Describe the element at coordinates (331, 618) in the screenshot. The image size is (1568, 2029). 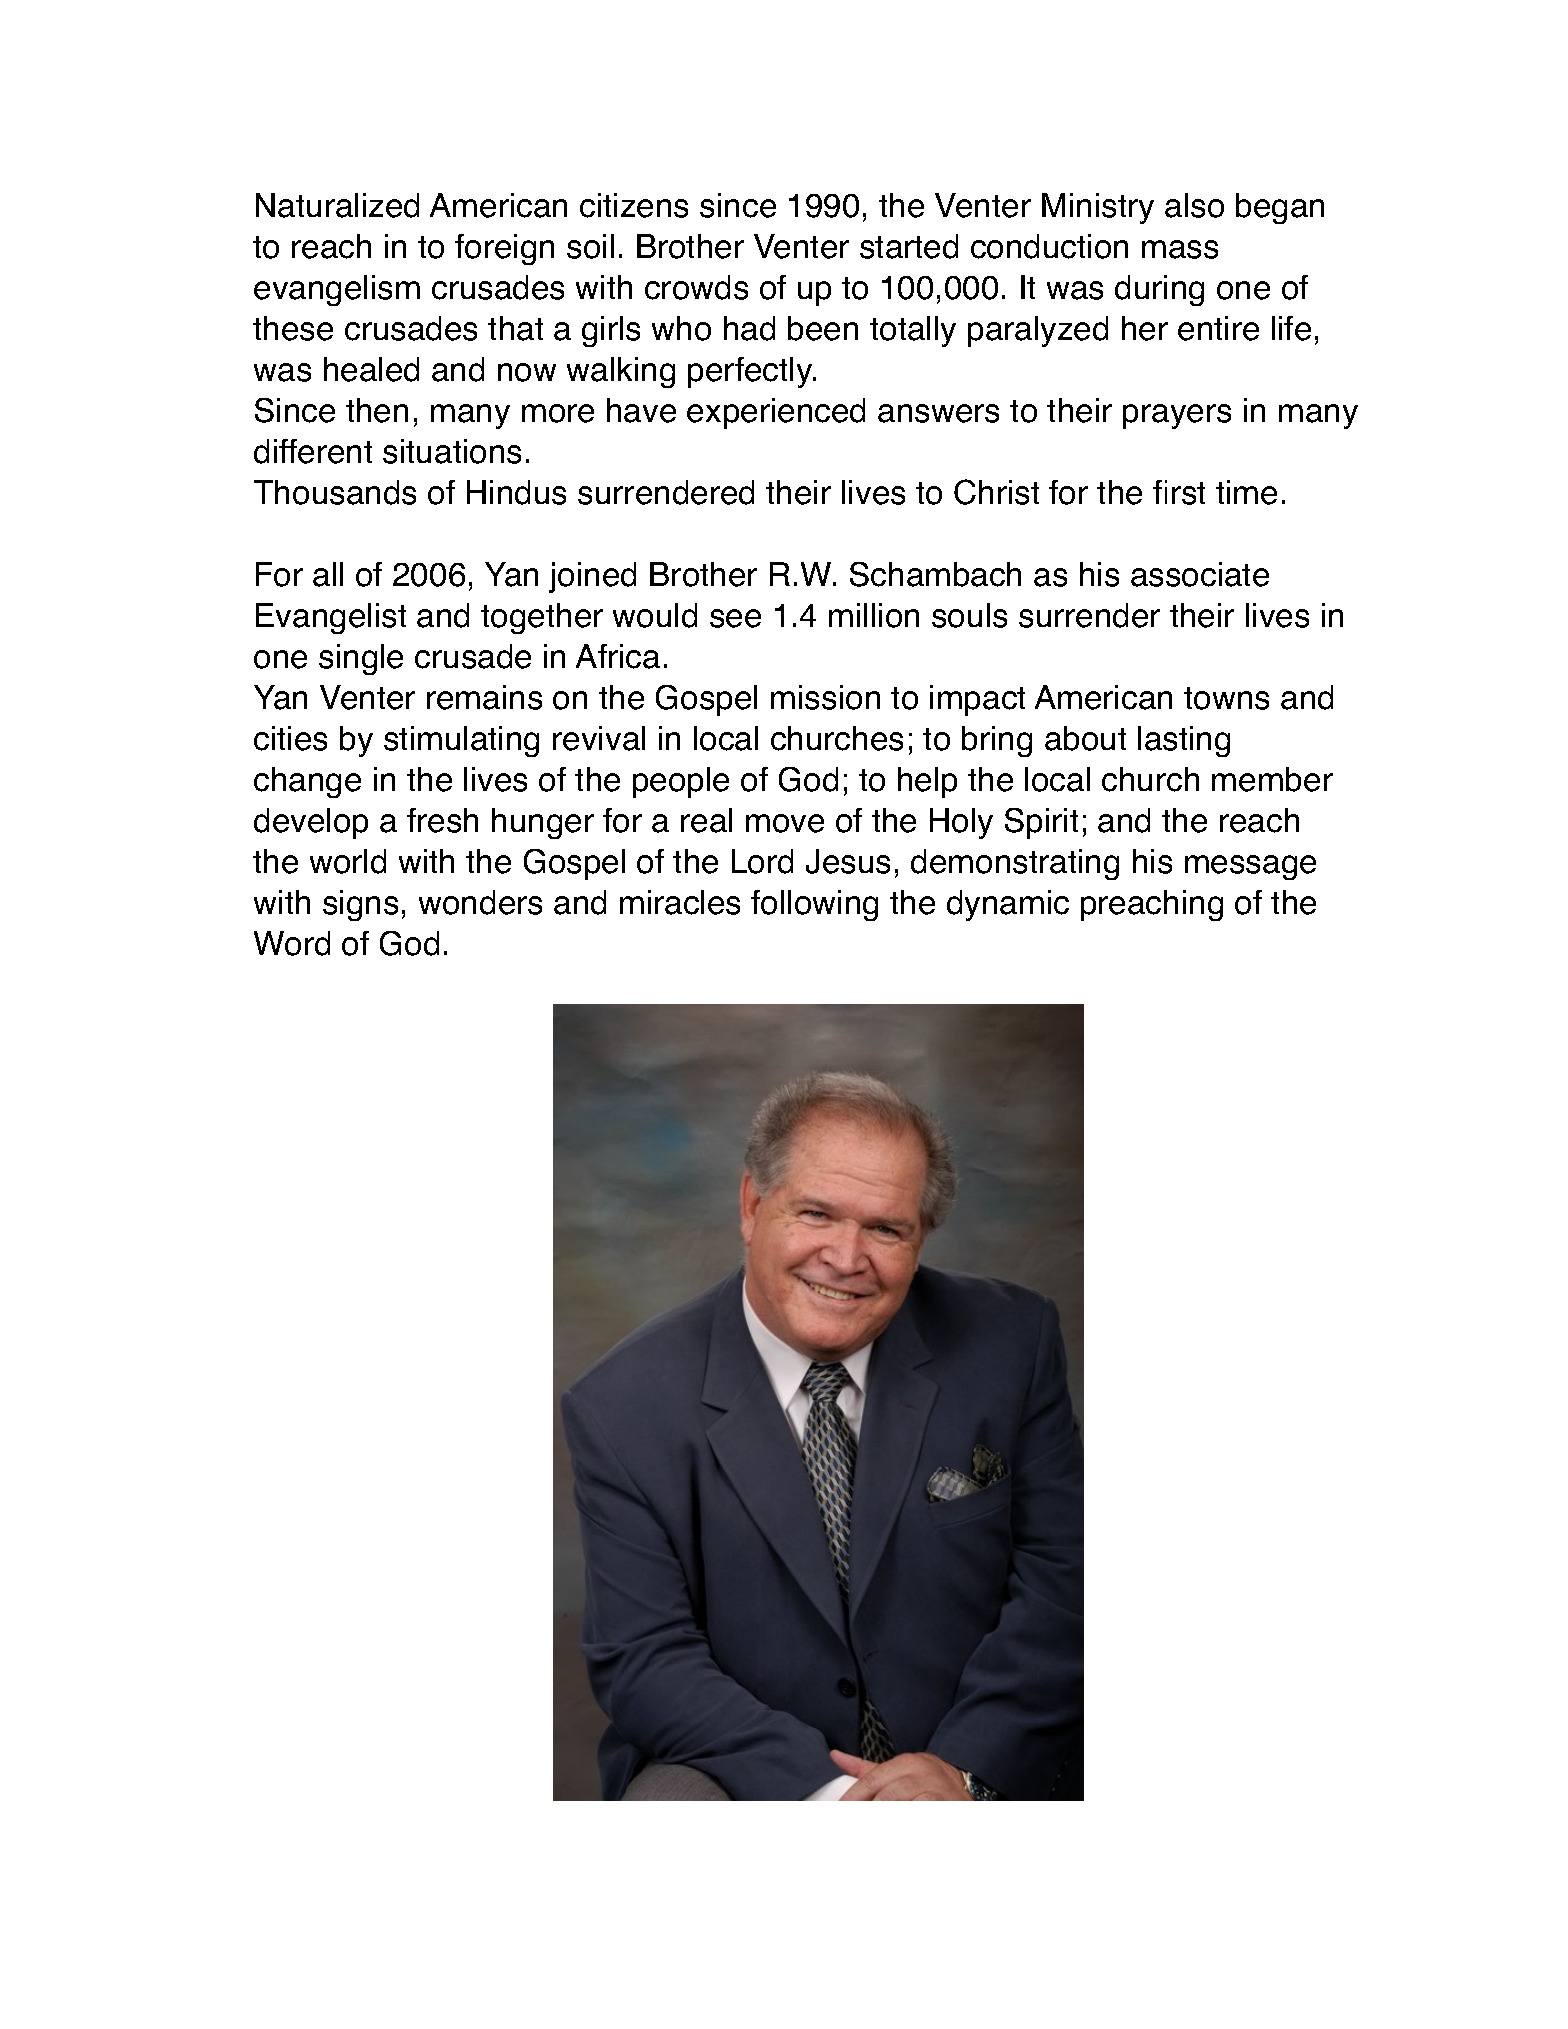
I see `Evangelist` at that location.
